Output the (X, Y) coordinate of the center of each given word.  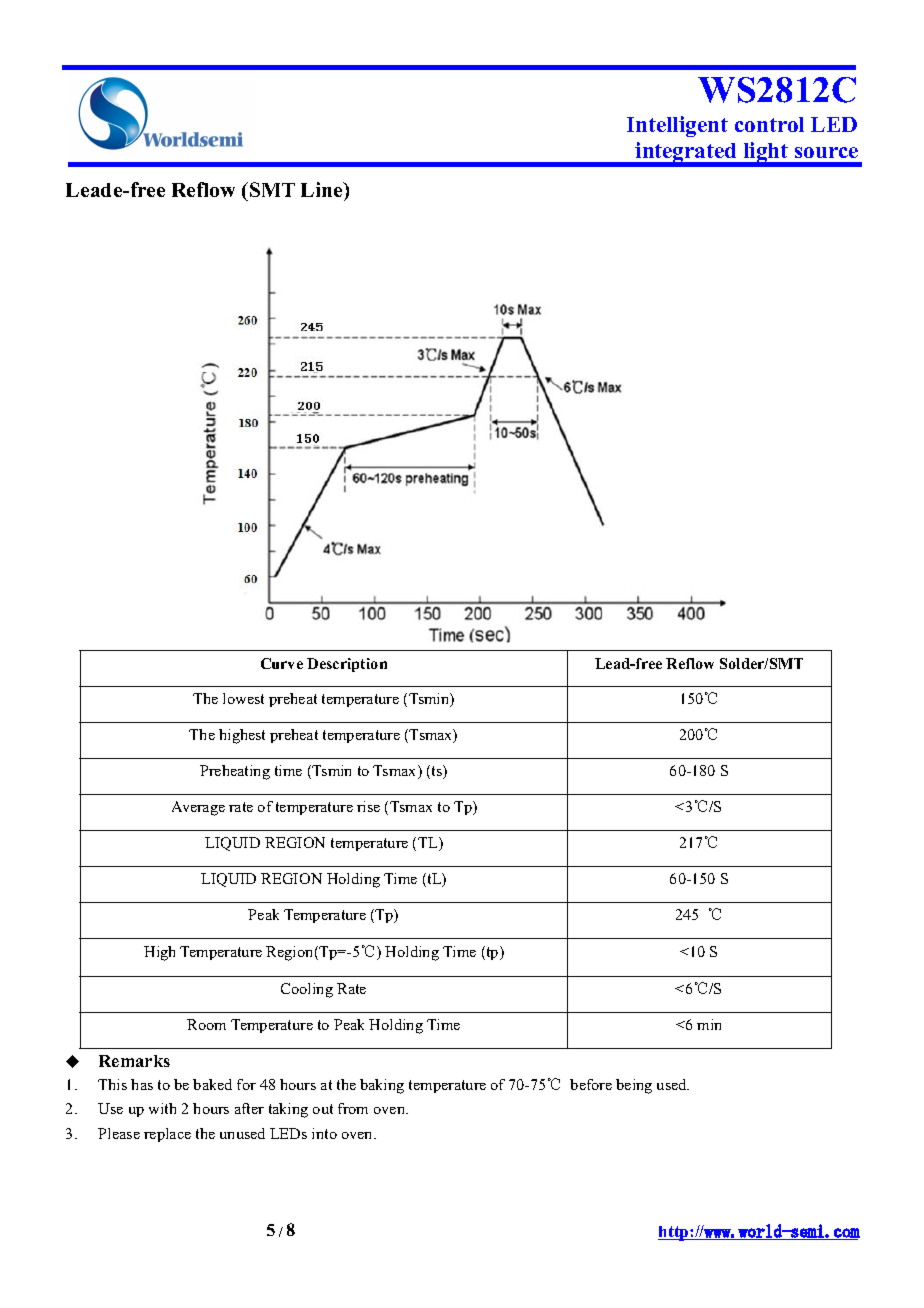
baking (382, 1086)
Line (323, 189)
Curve (282, 663)
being (634, 1086)
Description (347, 665)
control (769, 124)
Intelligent (677, 126)
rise (368, 806)
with (162, 1108)
